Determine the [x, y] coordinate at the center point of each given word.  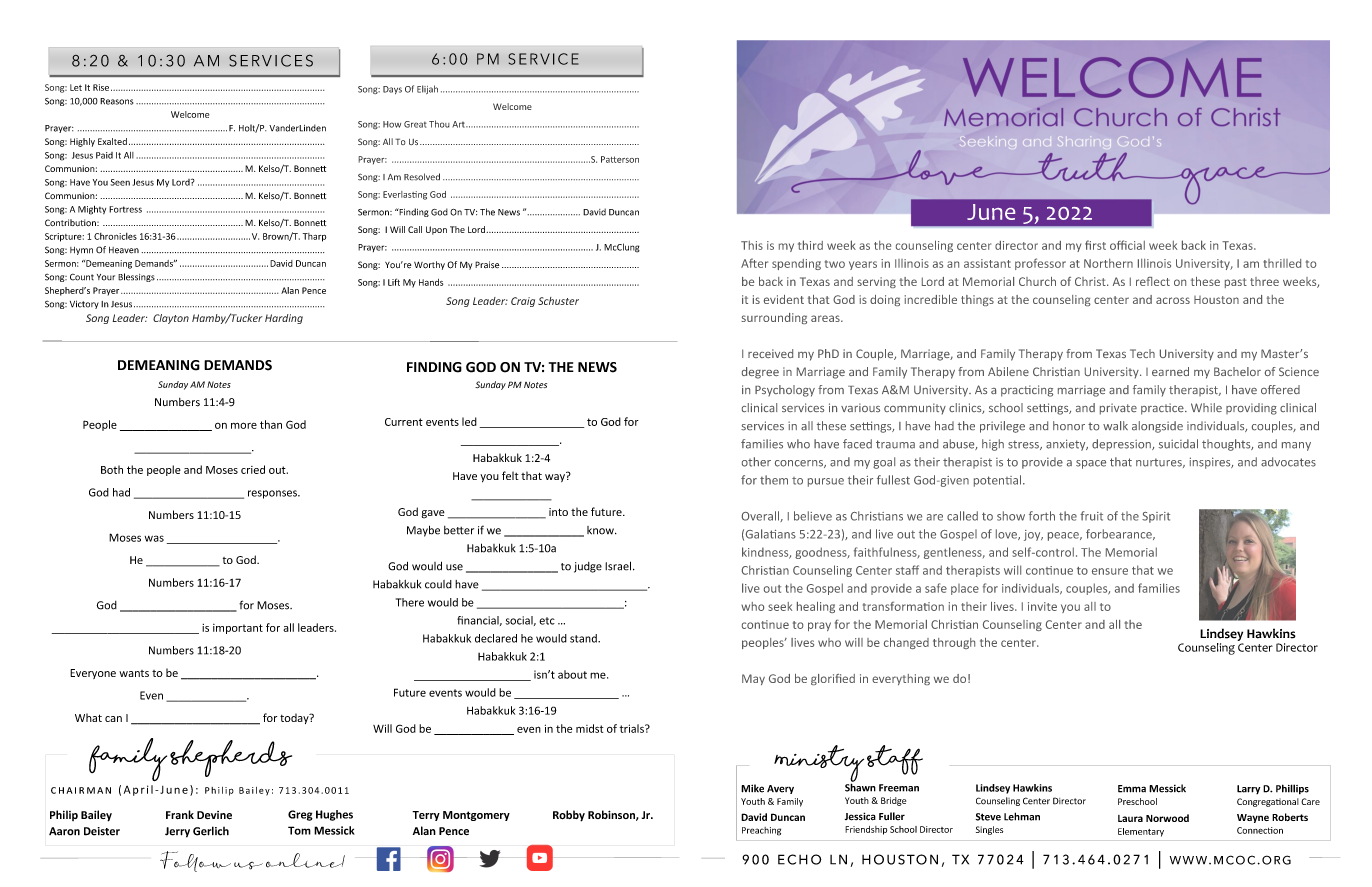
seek [780, 606]
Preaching [761, 831]
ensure [1110, 571]
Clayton [171, 319]
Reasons [116, 101]
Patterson [620, 159]
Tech [1142, 353]
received [770, 353]
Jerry [177, 832]
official [1127, 245]
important [238, 629]
